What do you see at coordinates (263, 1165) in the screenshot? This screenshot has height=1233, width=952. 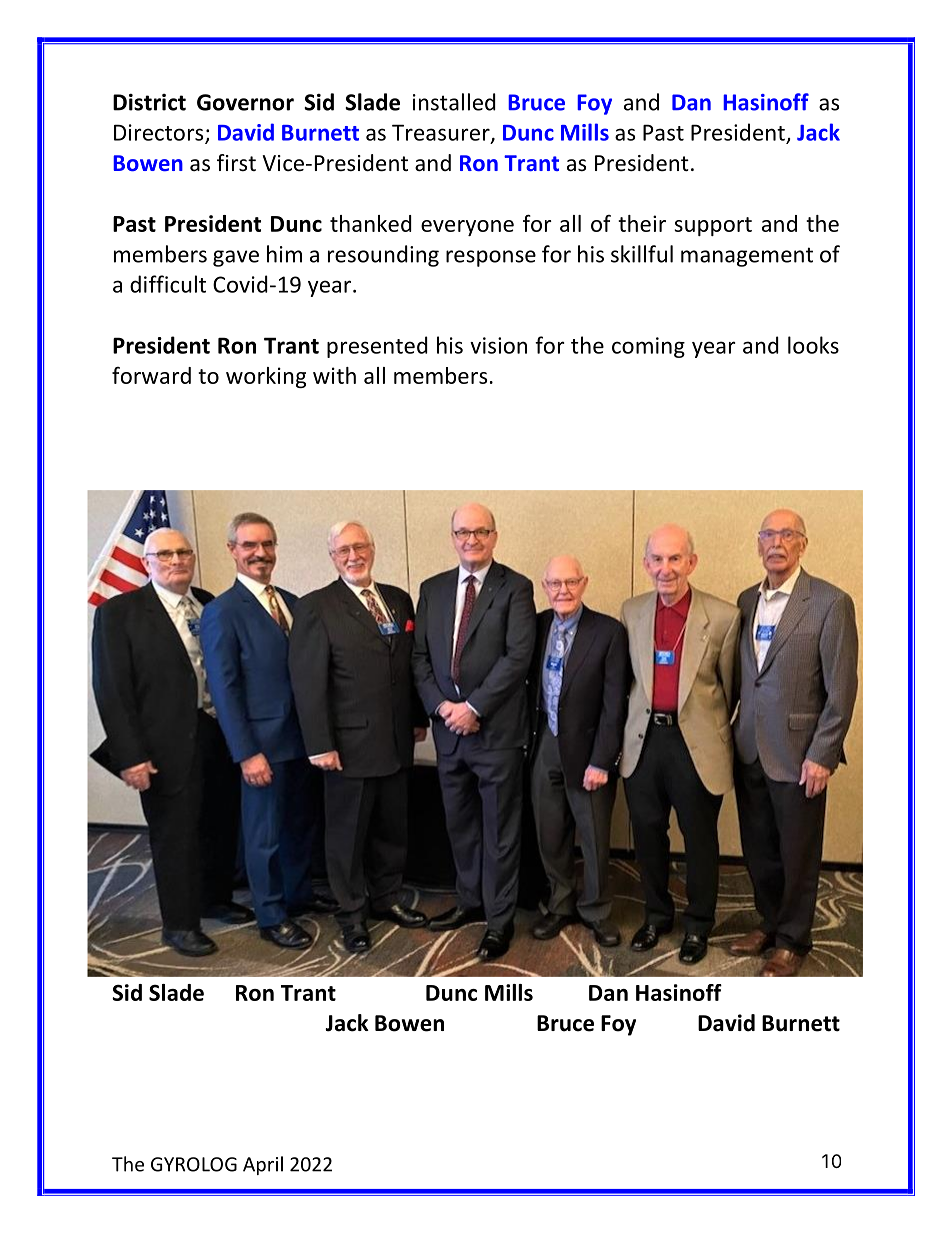 I see `April` at bounding box center [263, 1165].
